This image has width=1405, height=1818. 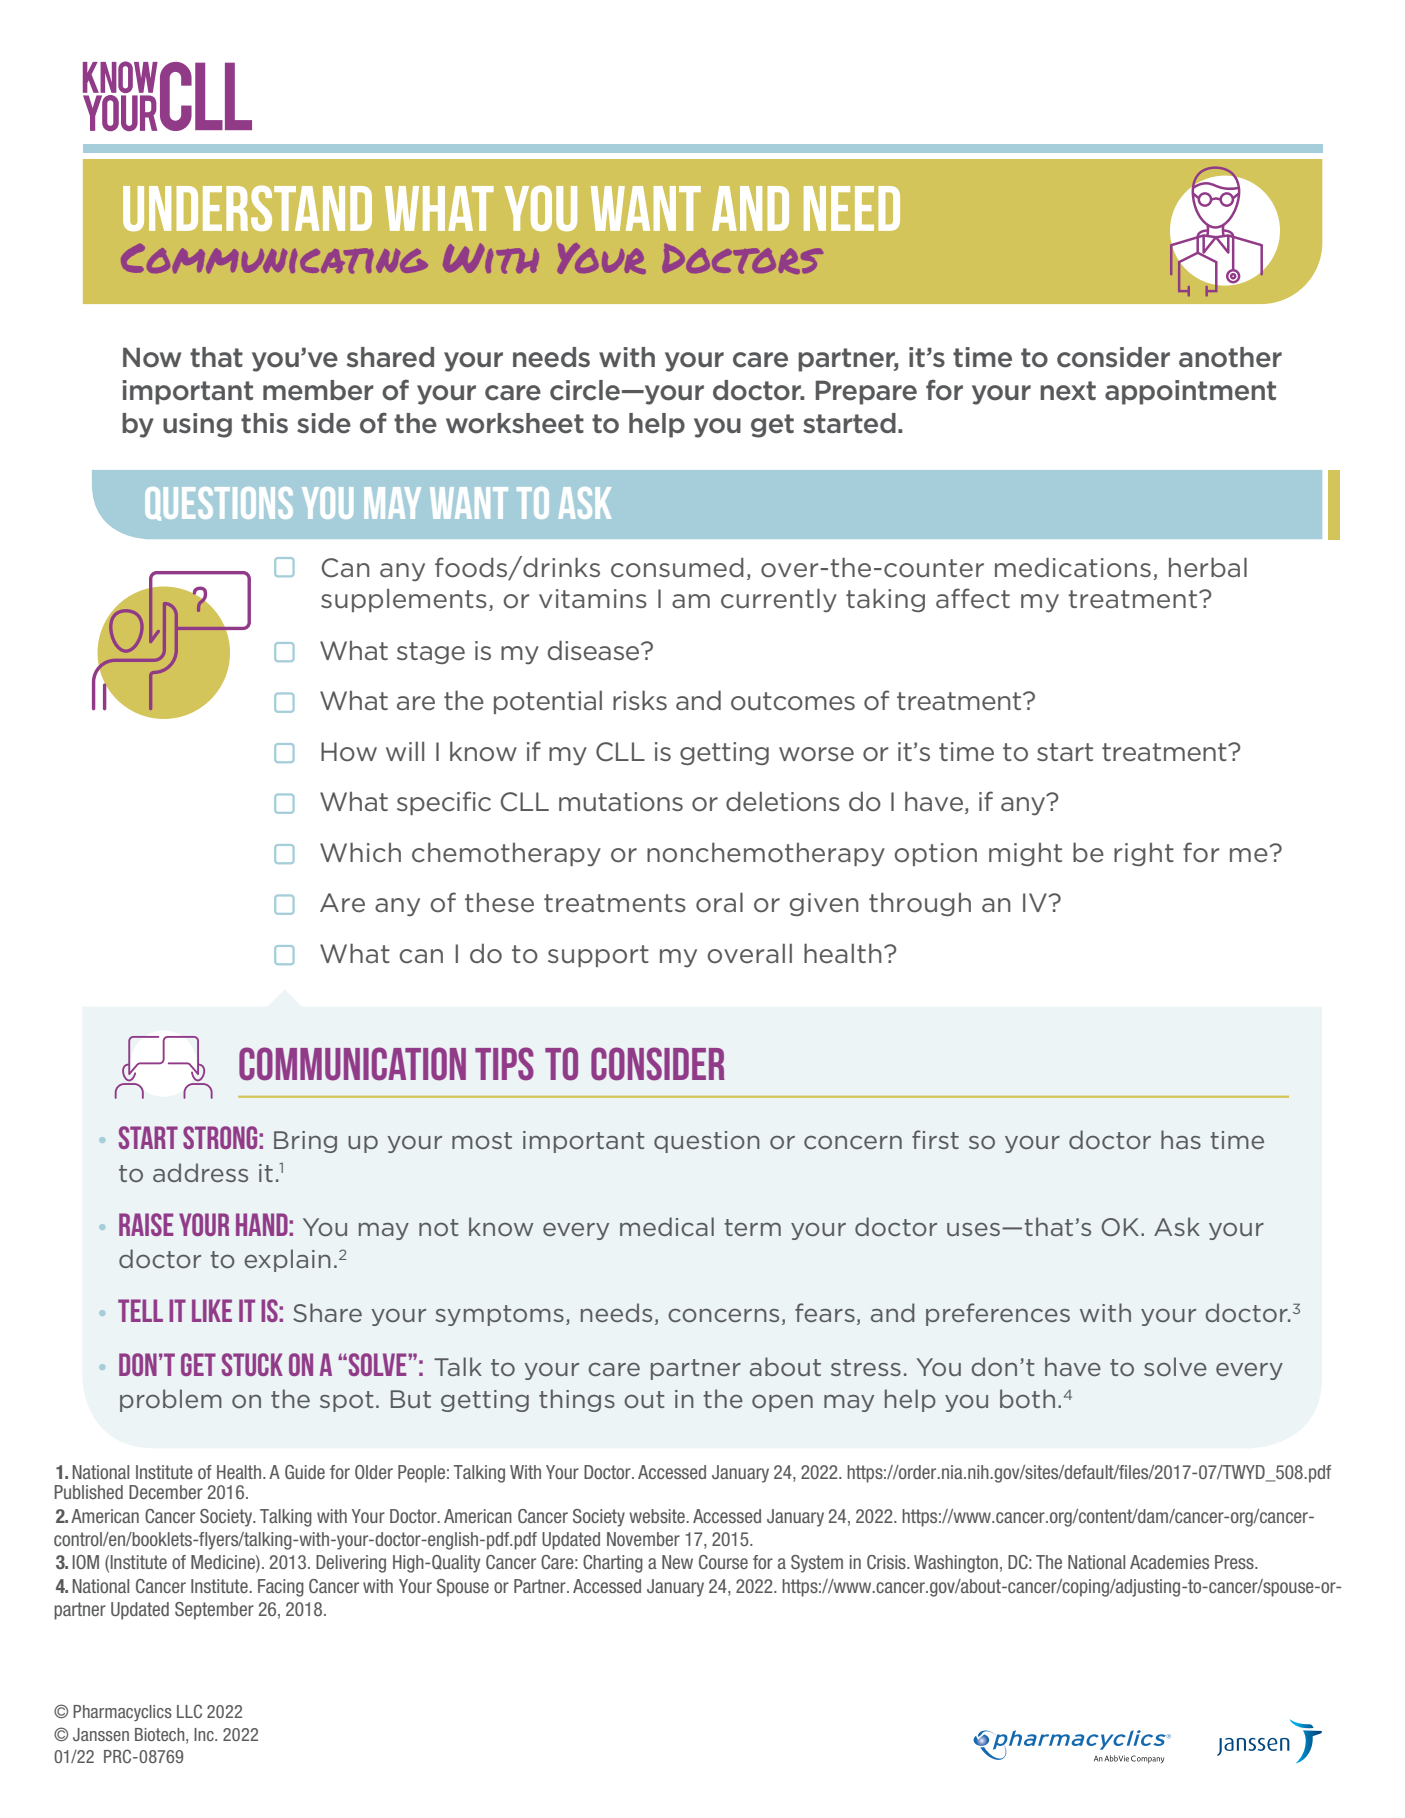 What do you see at coordinates (1144, 854) in the image?
I see `right` at bounding box center [1144, 854].
